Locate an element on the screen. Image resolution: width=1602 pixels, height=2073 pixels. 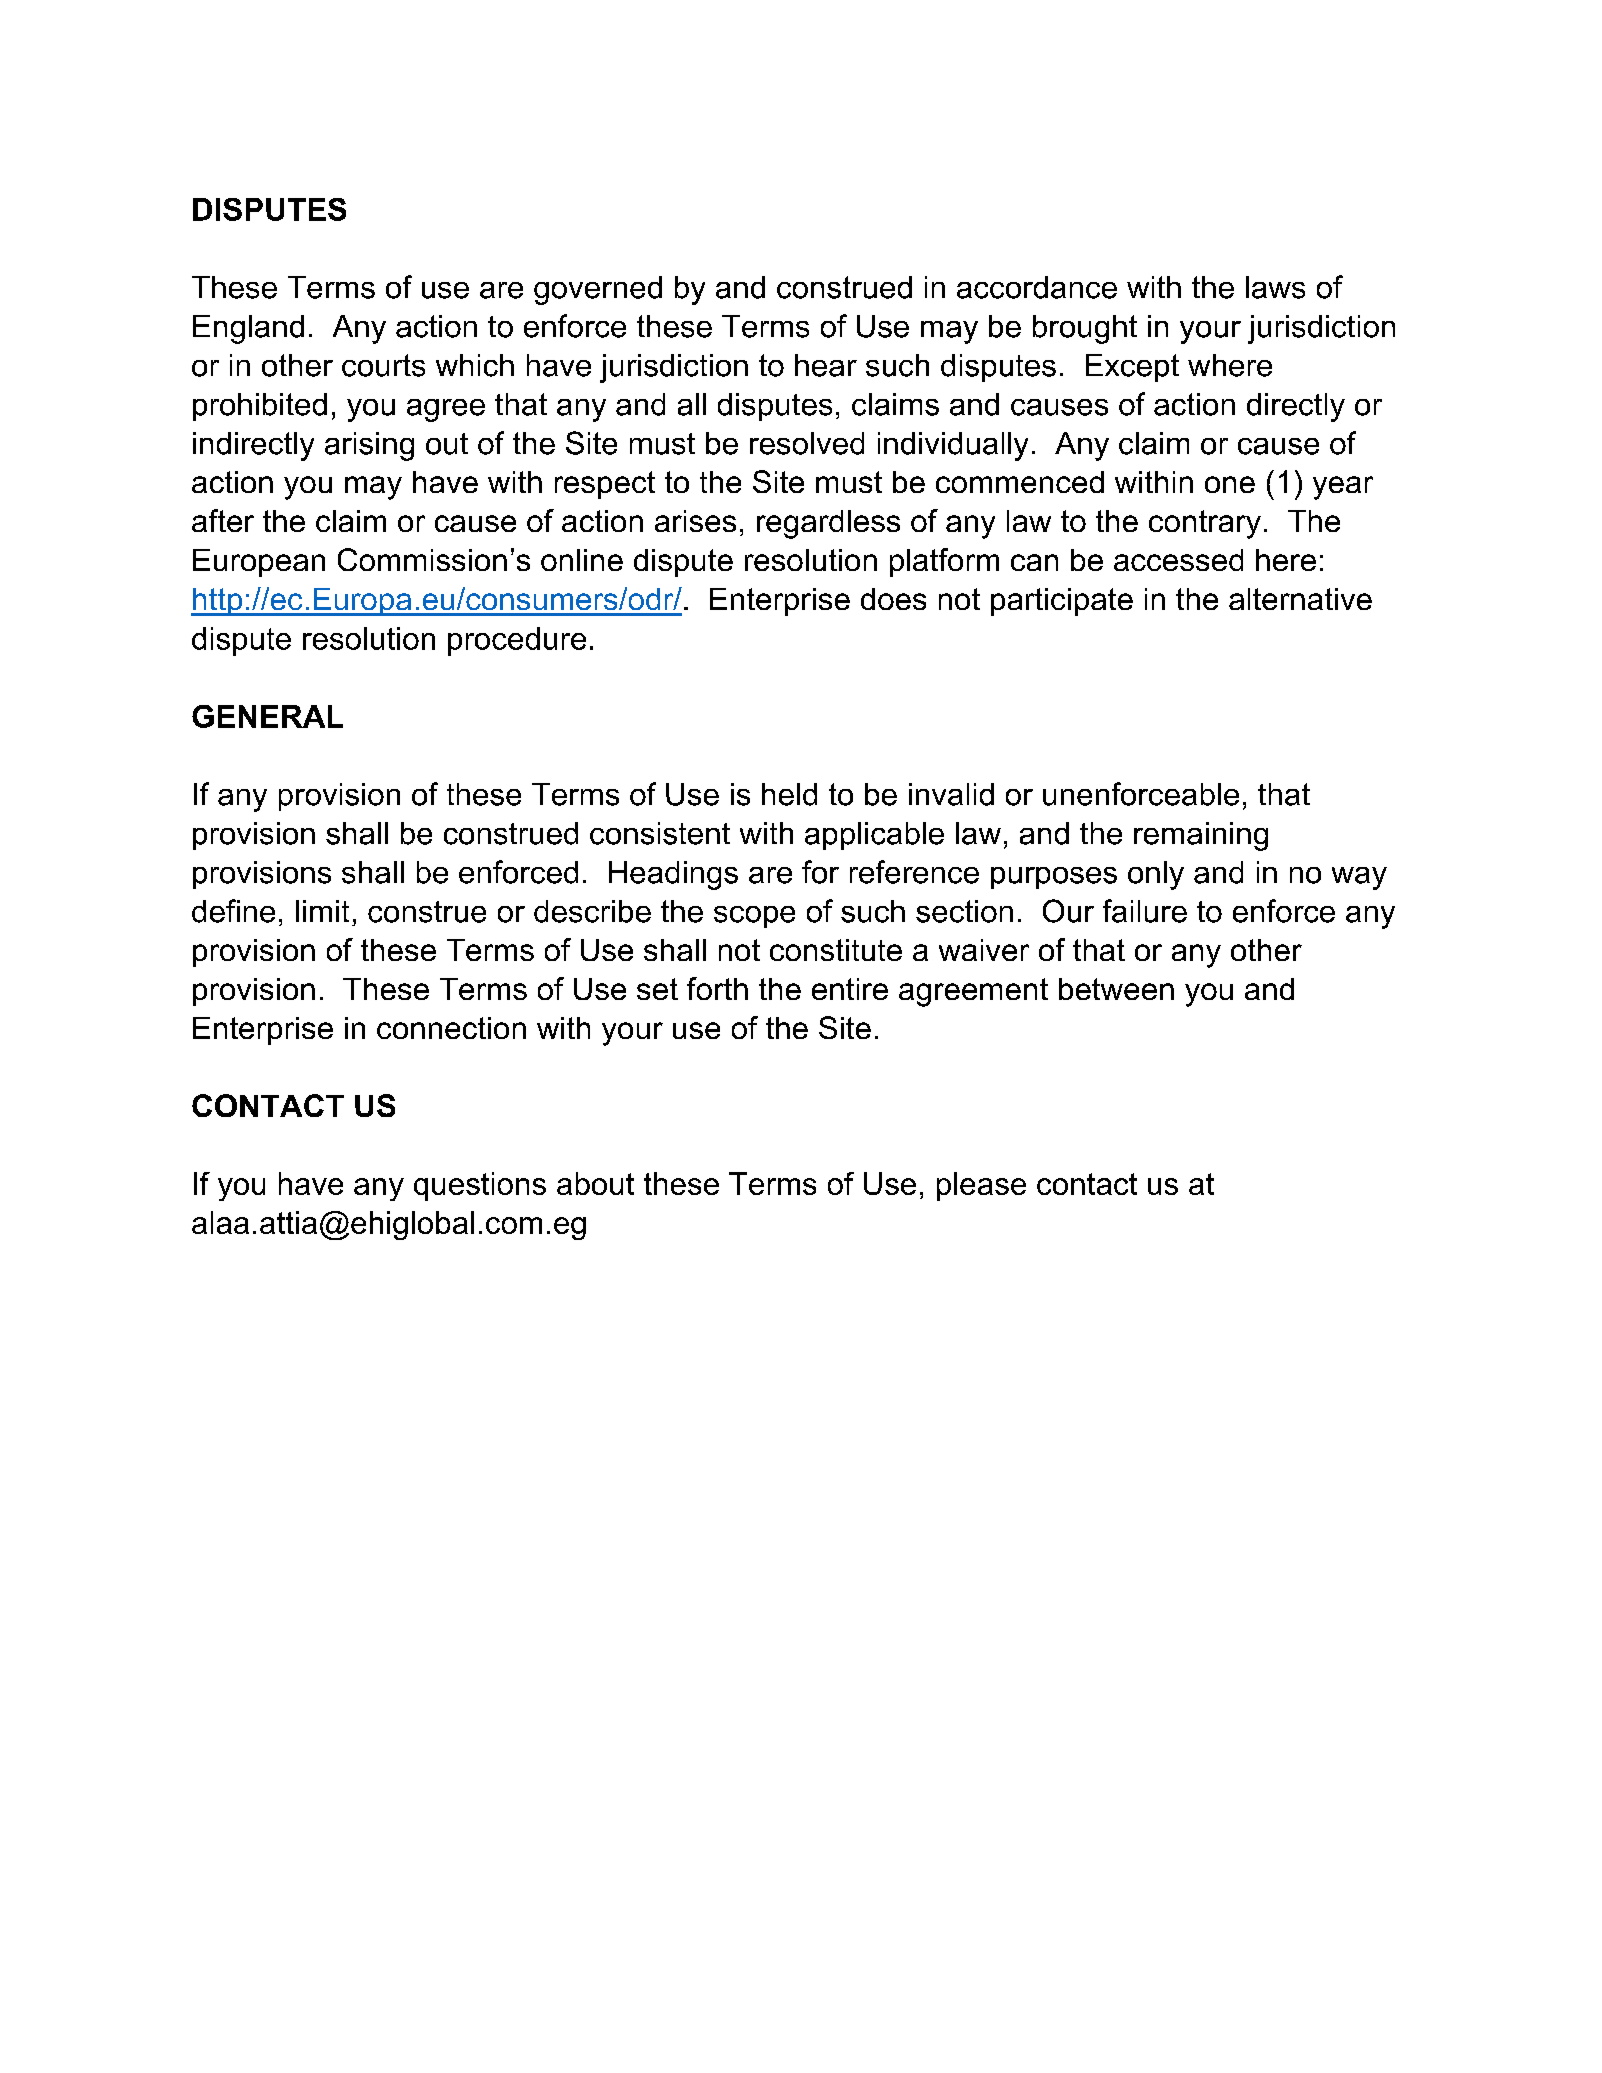
European is located at coordinates (259, 563).
